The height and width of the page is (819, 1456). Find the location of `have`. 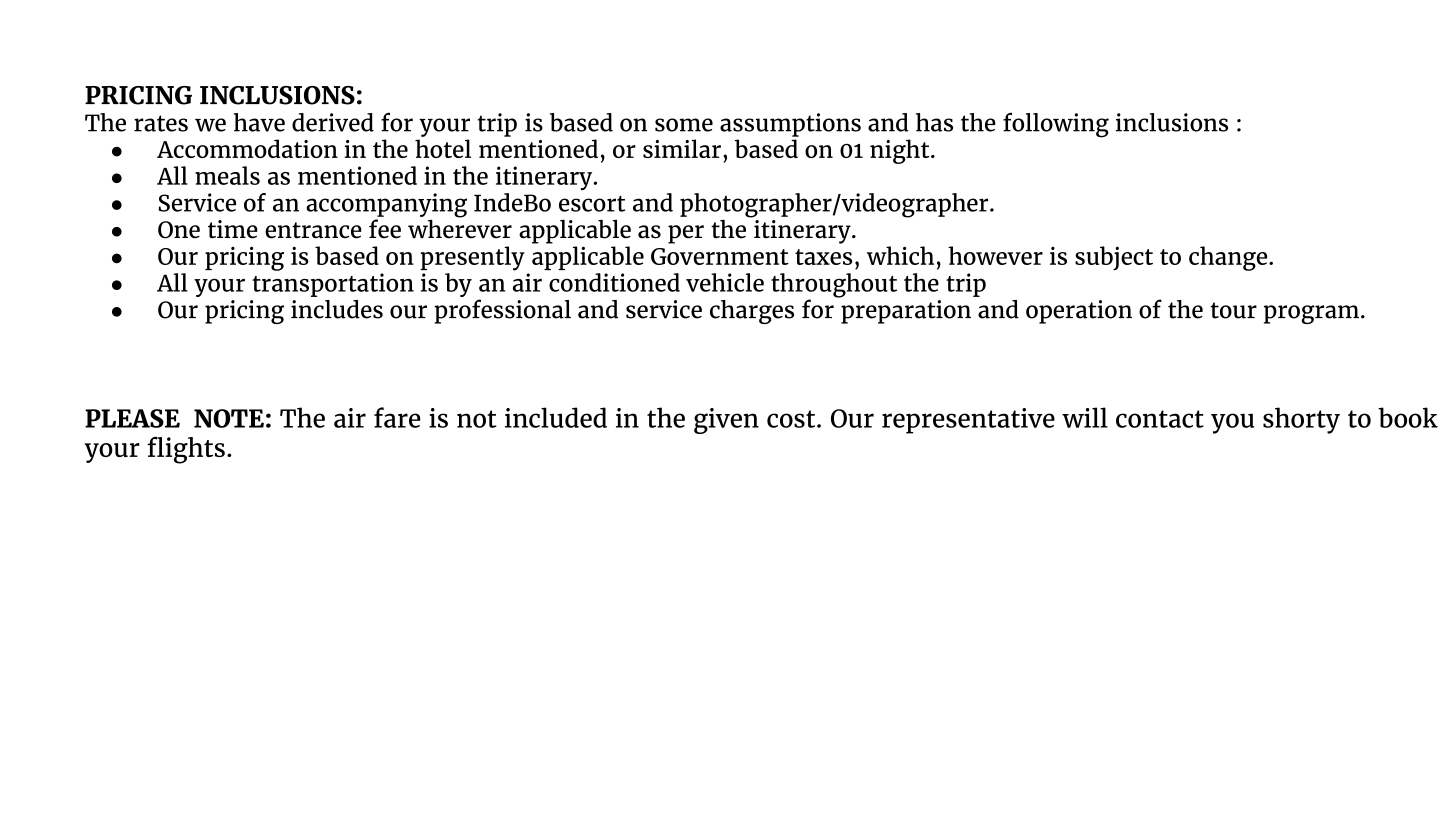

have is located at coordinates (259, 122).
